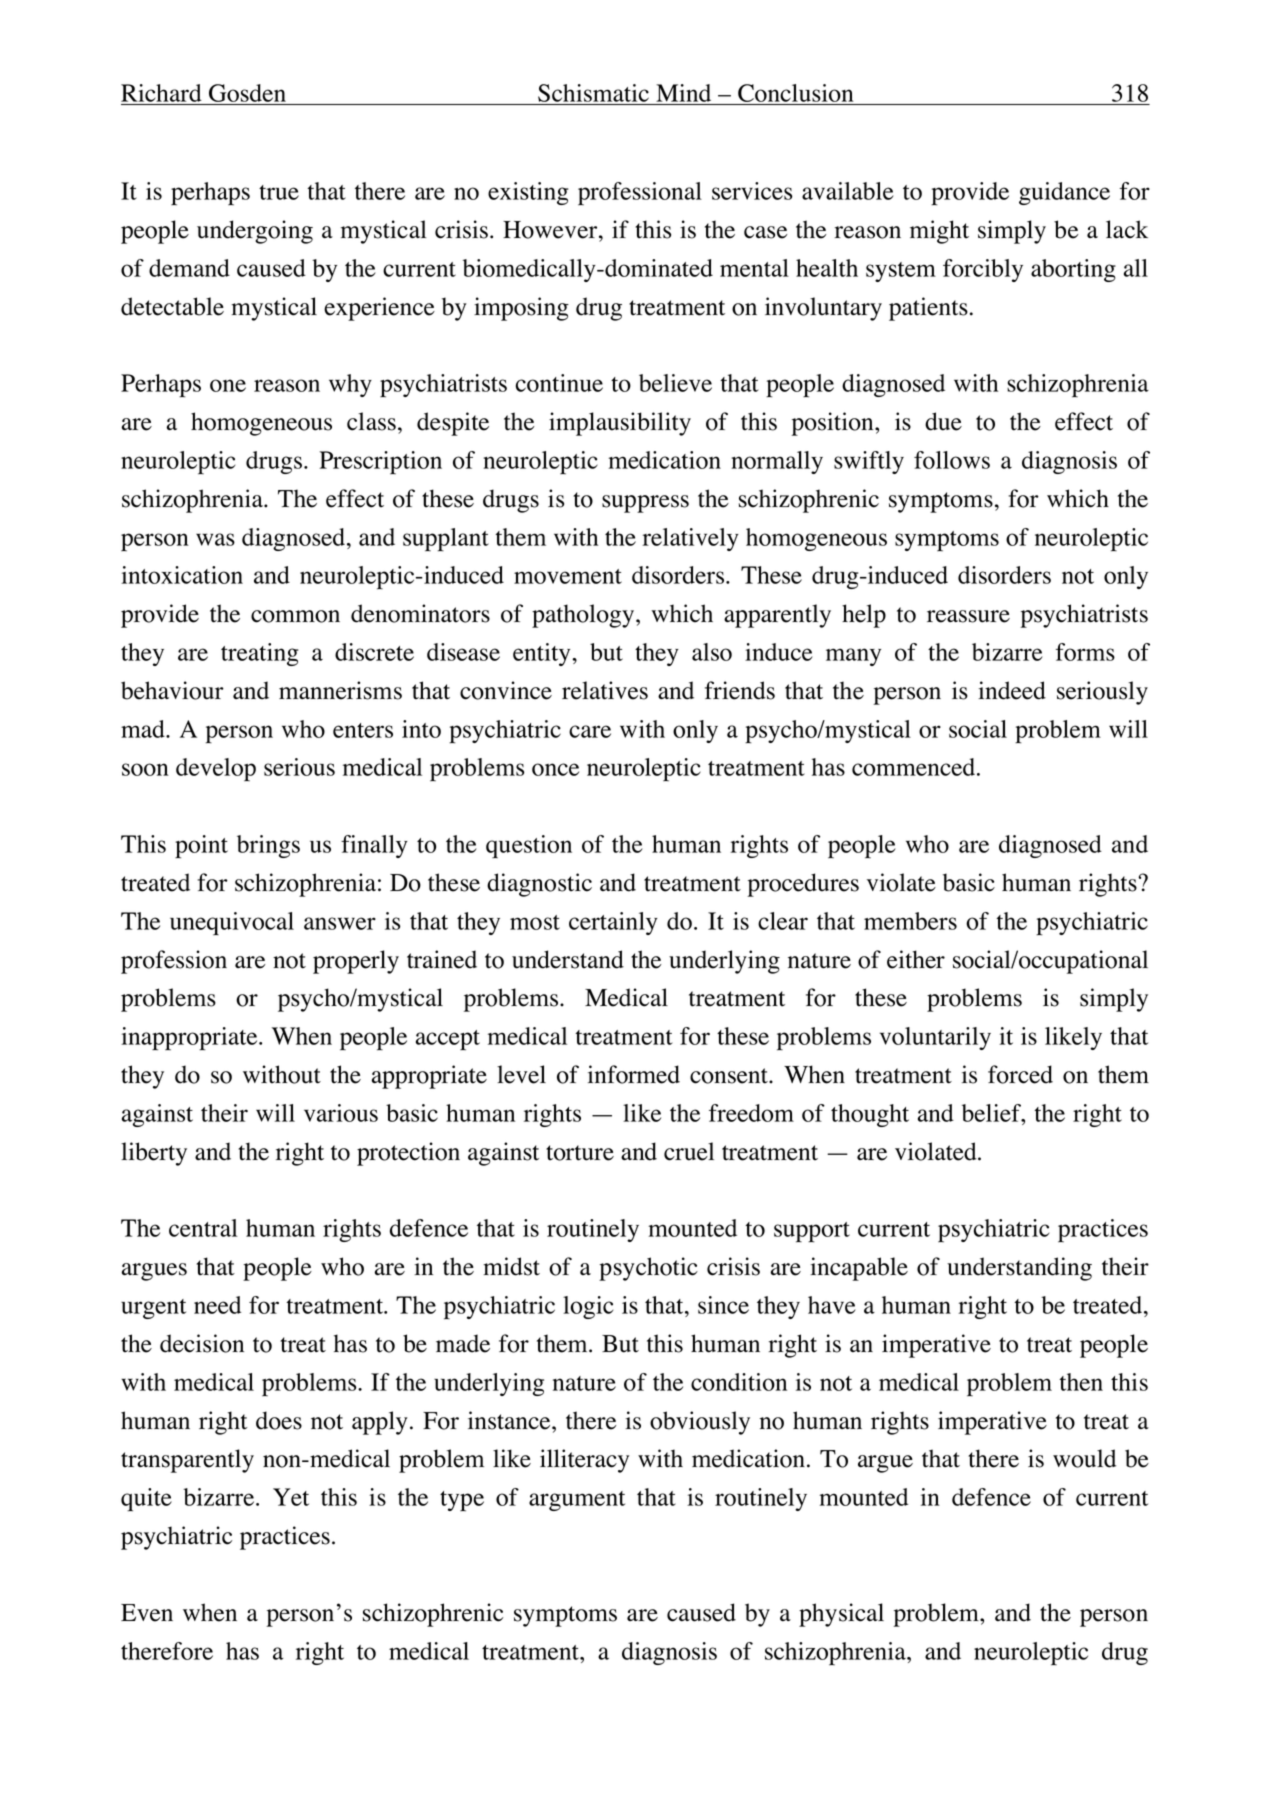 This document has height=1797, width=1270. What do you see at coordinates (593, 94) in the document?
I see `Schismatic` at bounding box center [593, 94].
